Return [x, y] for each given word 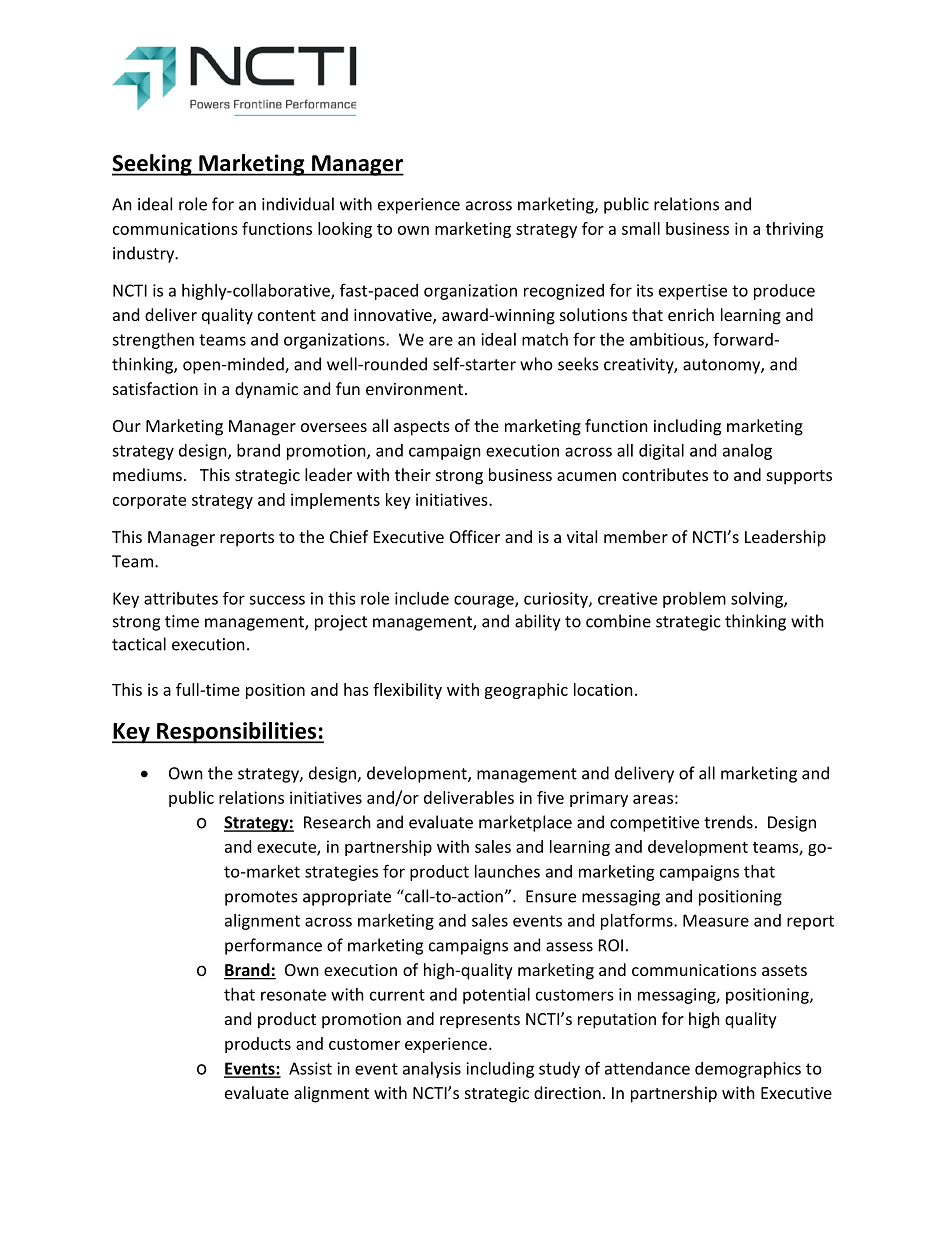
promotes [261, 898]
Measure [716, 920]
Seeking [153, 165]
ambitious [668, 340]
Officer [475, 536]
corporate [149, 502]
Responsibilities [237, 733]
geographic [526, 691]
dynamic [266, 390]
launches [507, 871]
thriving [794, 230]
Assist [310, 1068]
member [636, 536]
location [603, 689]
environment [414, 389]
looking [345, 230]
